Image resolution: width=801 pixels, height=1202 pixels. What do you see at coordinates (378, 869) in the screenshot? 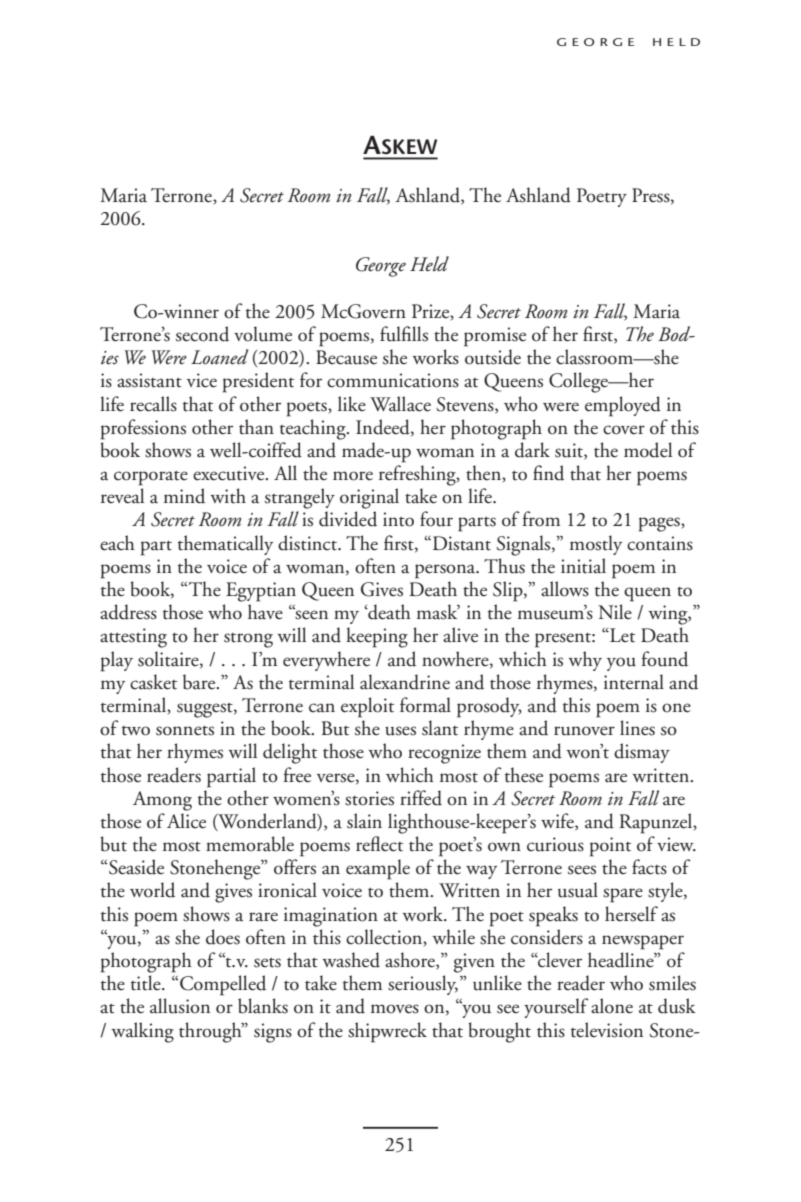
I see `example` at bounding box center [378, 869].
